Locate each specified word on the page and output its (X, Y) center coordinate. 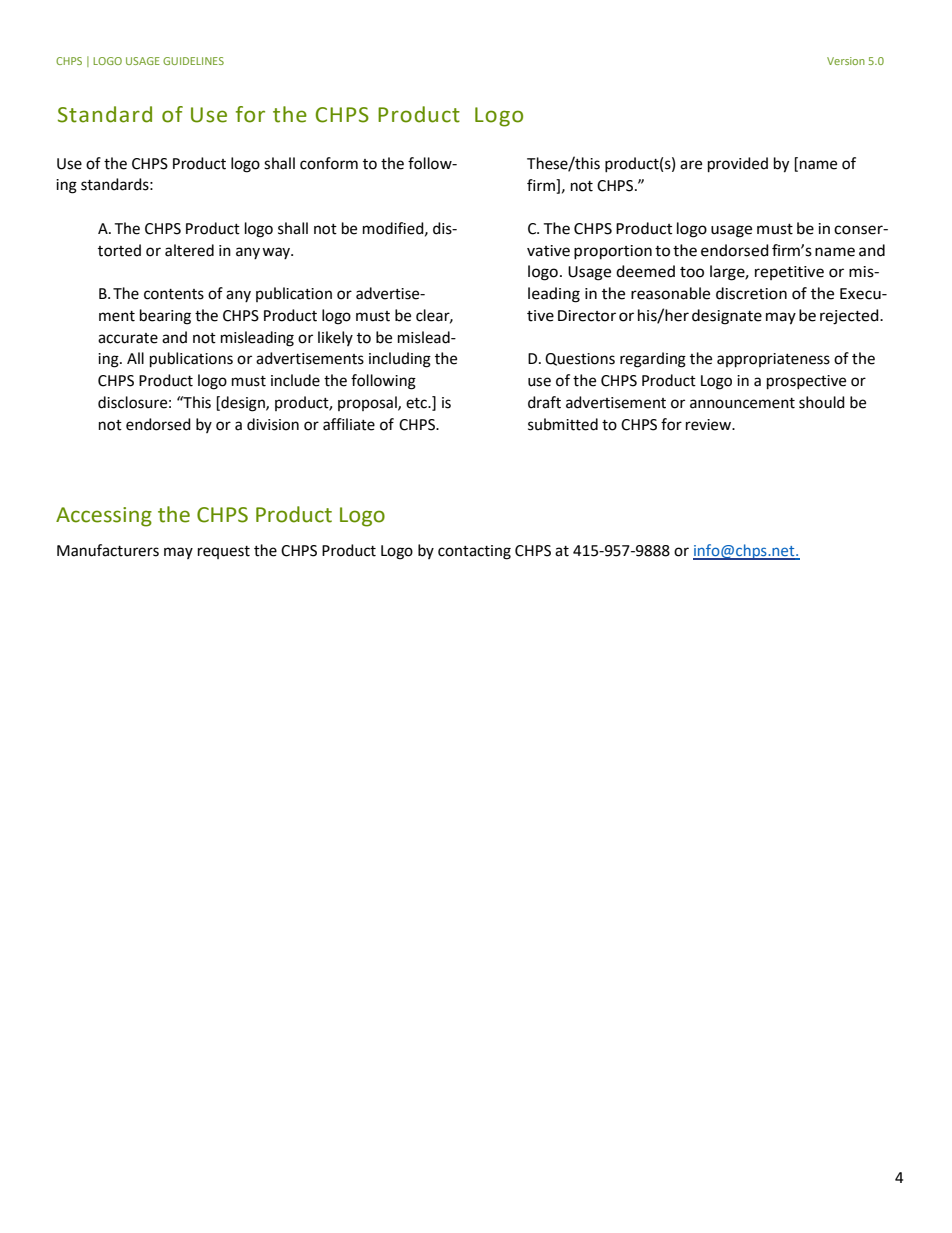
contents (174, 294)
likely (335, 338)
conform (329, 163)
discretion (751, 293)
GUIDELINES (193, 61)
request (224, 552)
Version (846, 61)
